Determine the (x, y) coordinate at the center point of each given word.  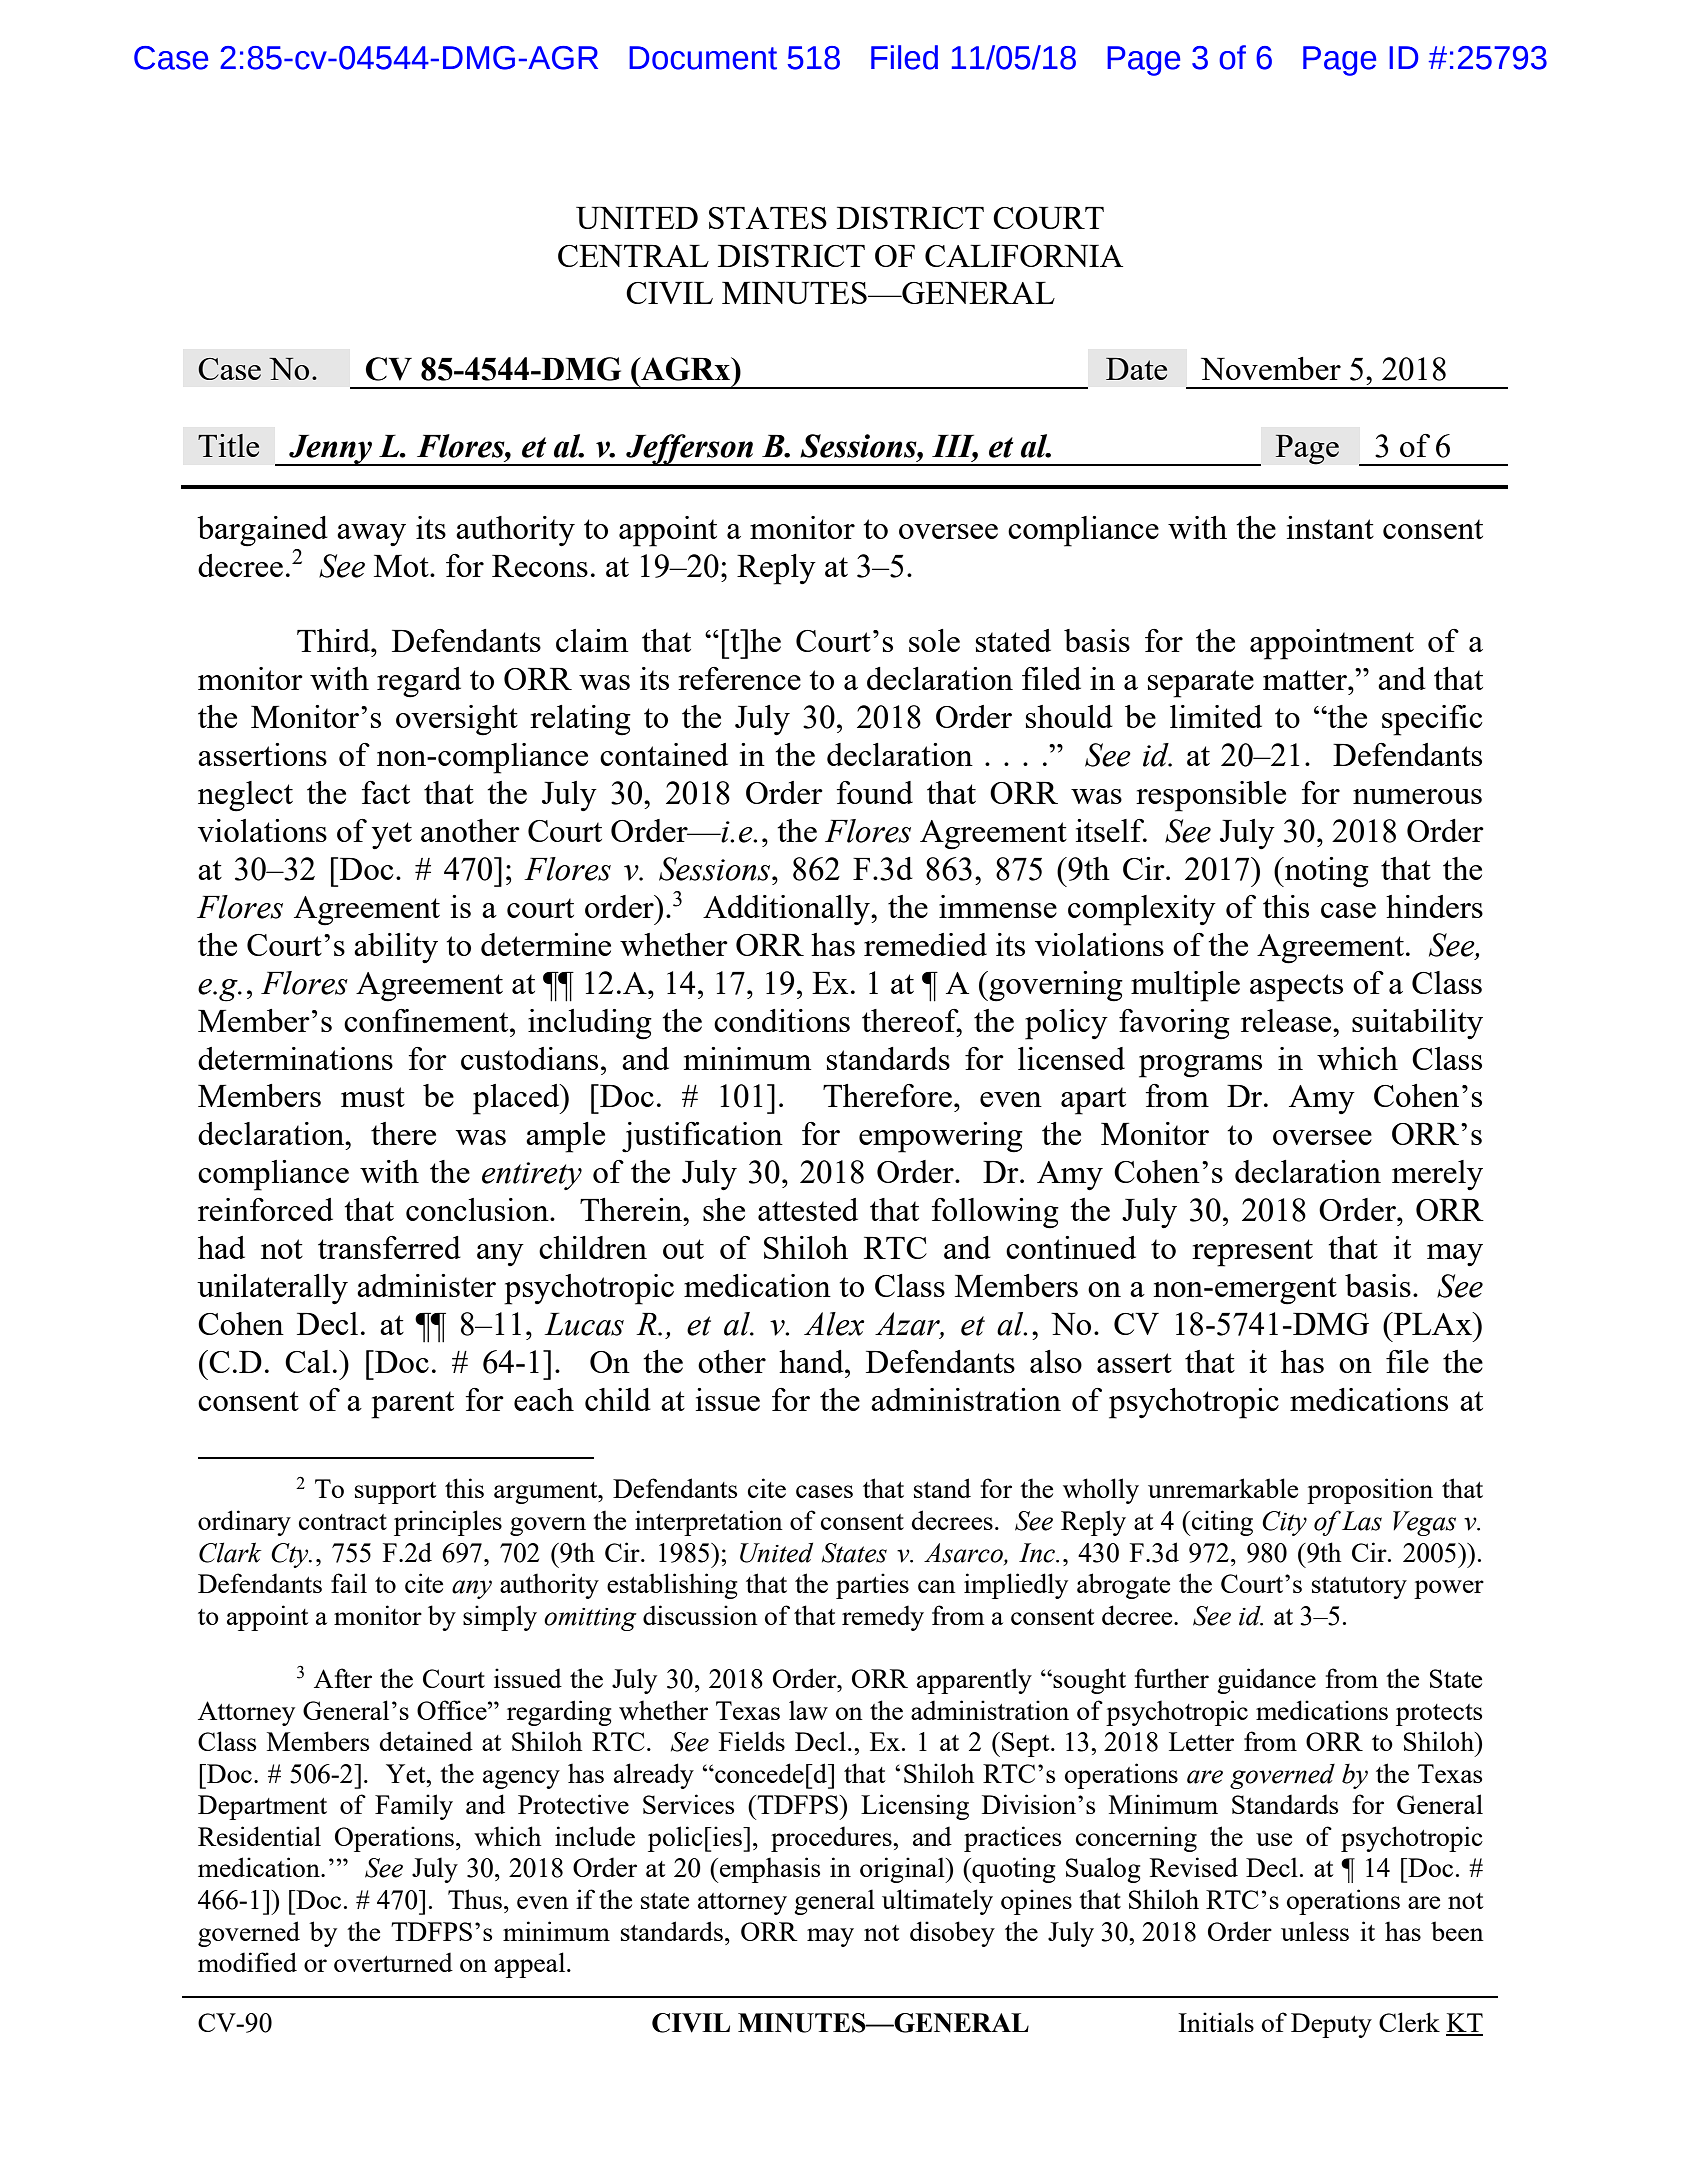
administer (426, 1285)
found (875, 792)
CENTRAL (633, 256)
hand (812, 1361)
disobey (952, 1934)
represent (1252, 1253)
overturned (393, 1962)
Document (703, 58)
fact (386, 792)
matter (1306, 680)
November (1271, 368)
